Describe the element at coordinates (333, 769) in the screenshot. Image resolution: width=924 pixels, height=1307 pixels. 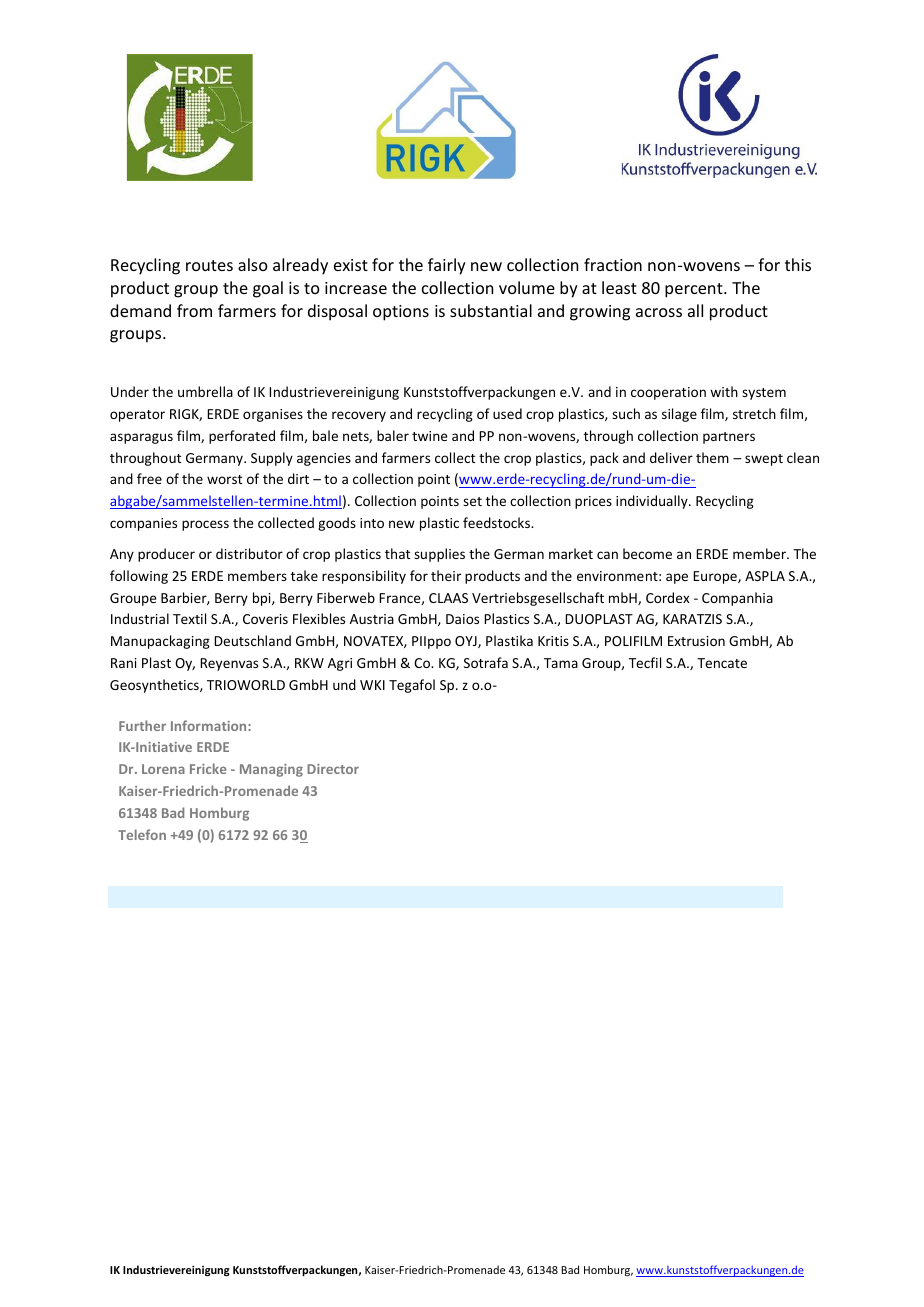
I see `Director` at that location.
